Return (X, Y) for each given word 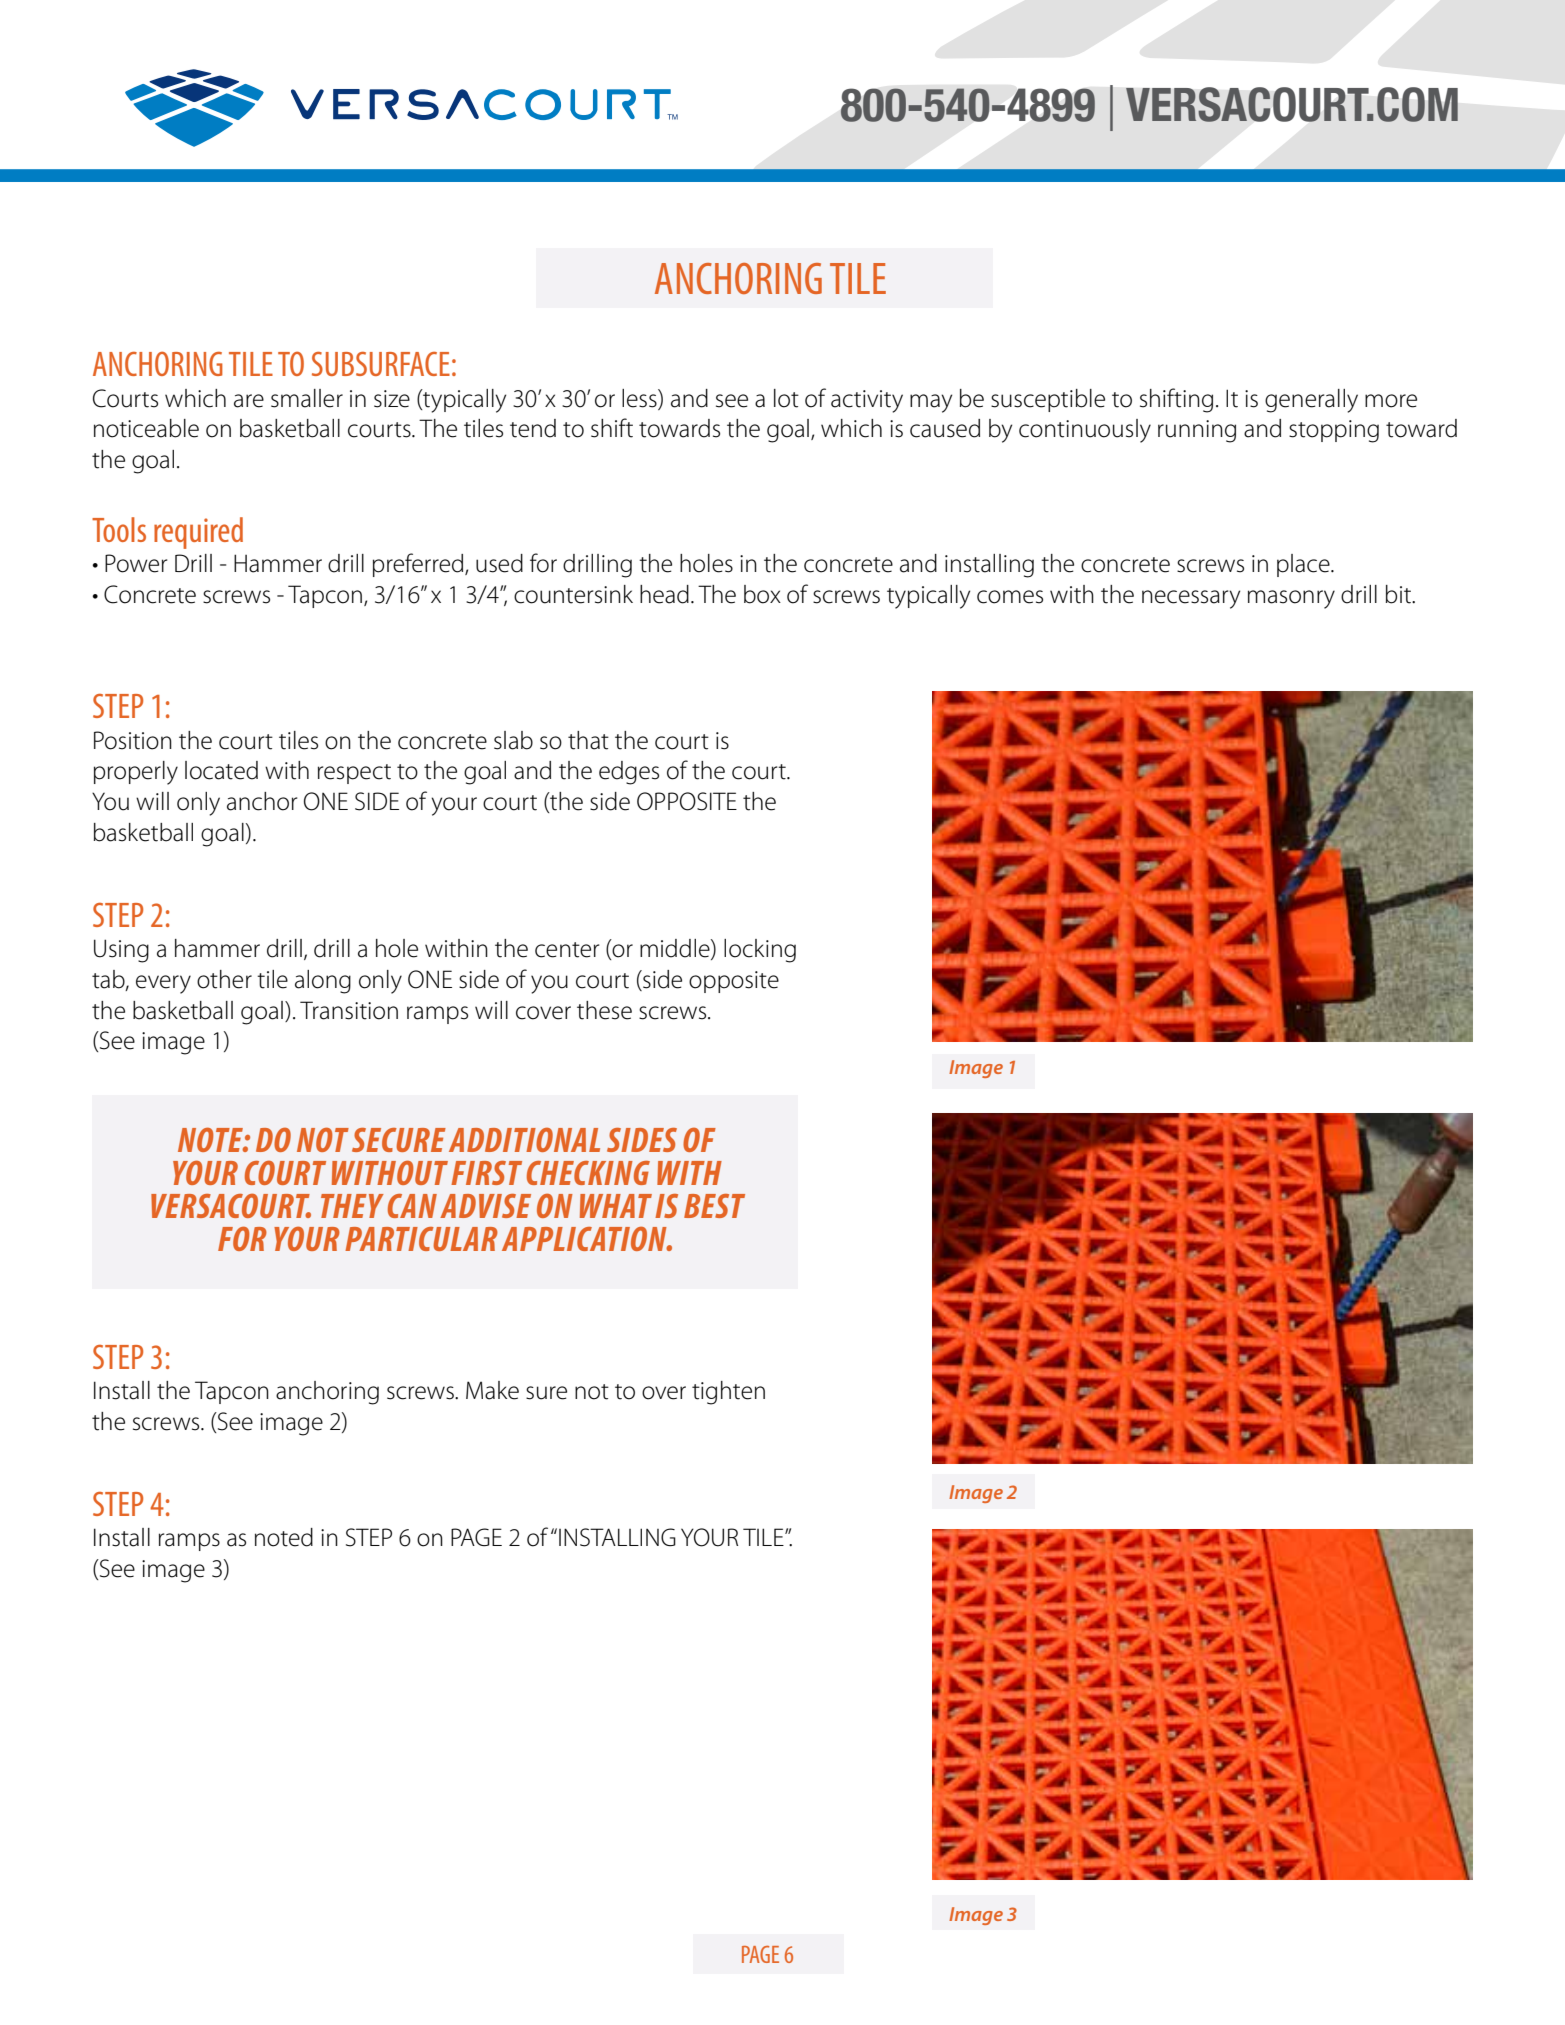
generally (1311, 401)
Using (121, 951)
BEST (714, 1206)
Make (492, 1390)
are (249, 401)
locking (760, 951)
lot (786, 398)
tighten (728, 1393)
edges (629, 773)
